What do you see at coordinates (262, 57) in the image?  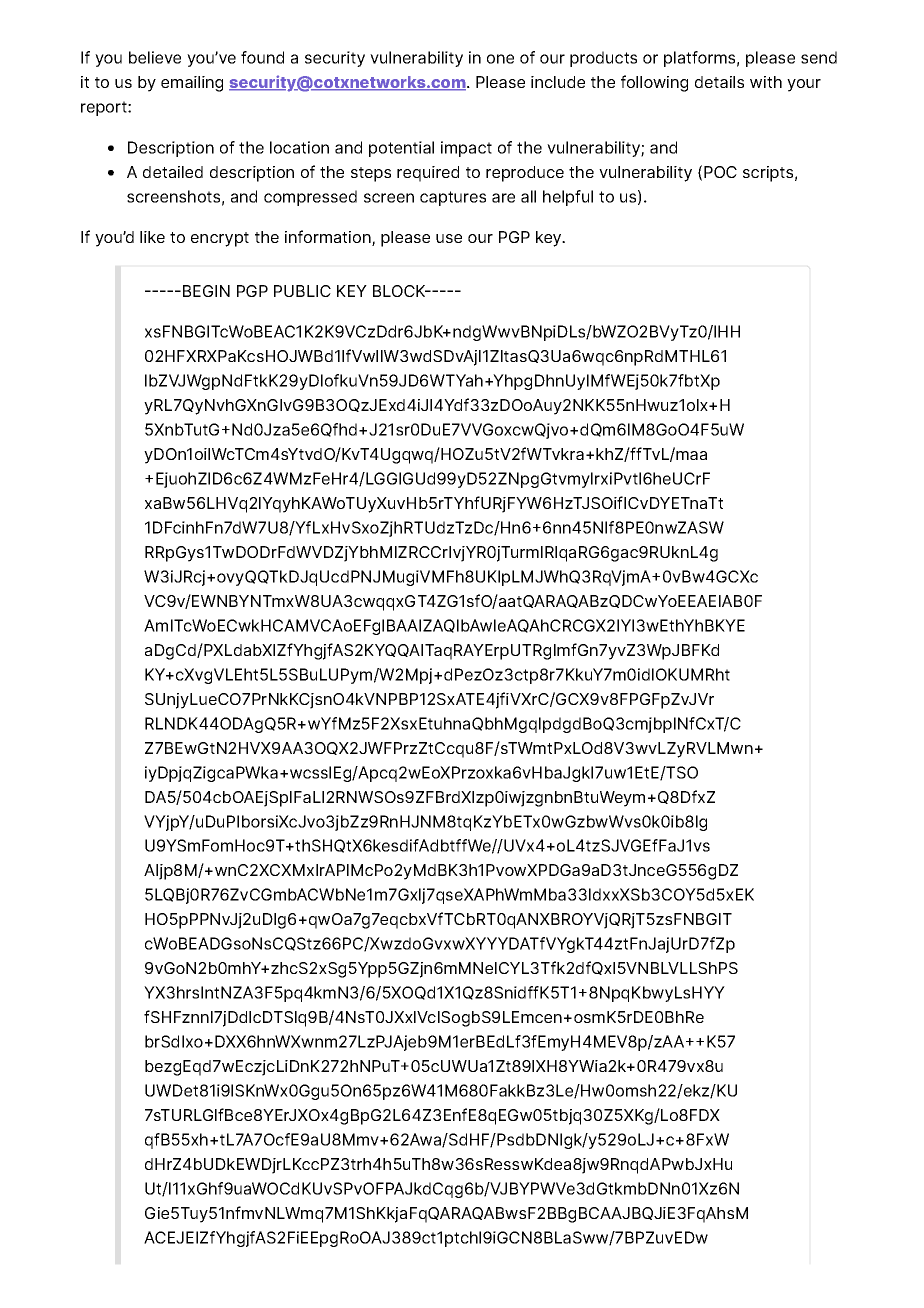 I see `found` at bounding box center [262, 57].
